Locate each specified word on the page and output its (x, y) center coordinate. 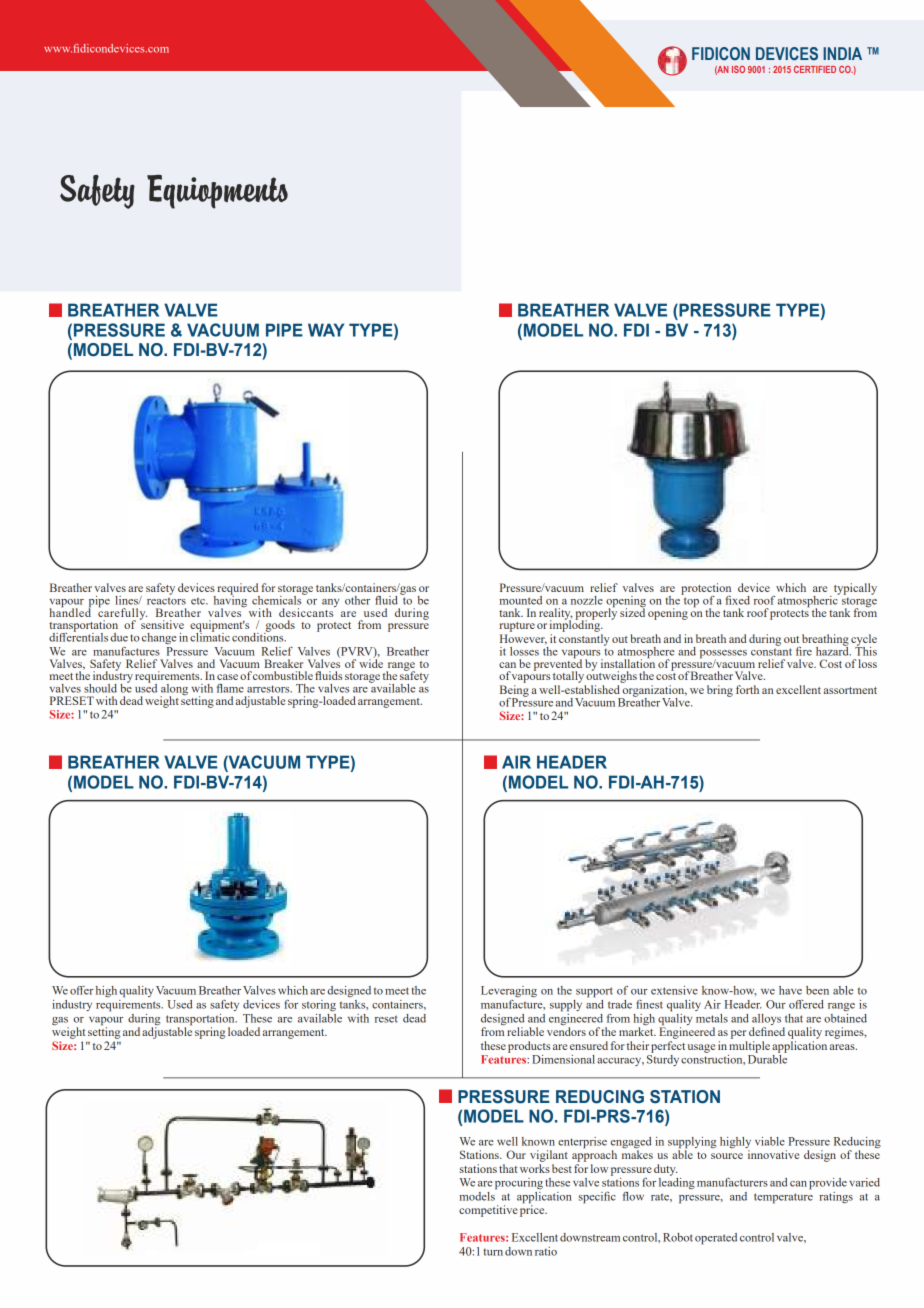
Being (514, 692)
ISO (738, 69)
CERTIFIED (815, 69)
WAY (326, 330)
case (227, 677)
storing (319, 1005)
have (790, 990)
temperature (783, 1198)
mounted (520, 600)
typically (854, 590)
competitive (488, 1211)
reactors (166, 599)
